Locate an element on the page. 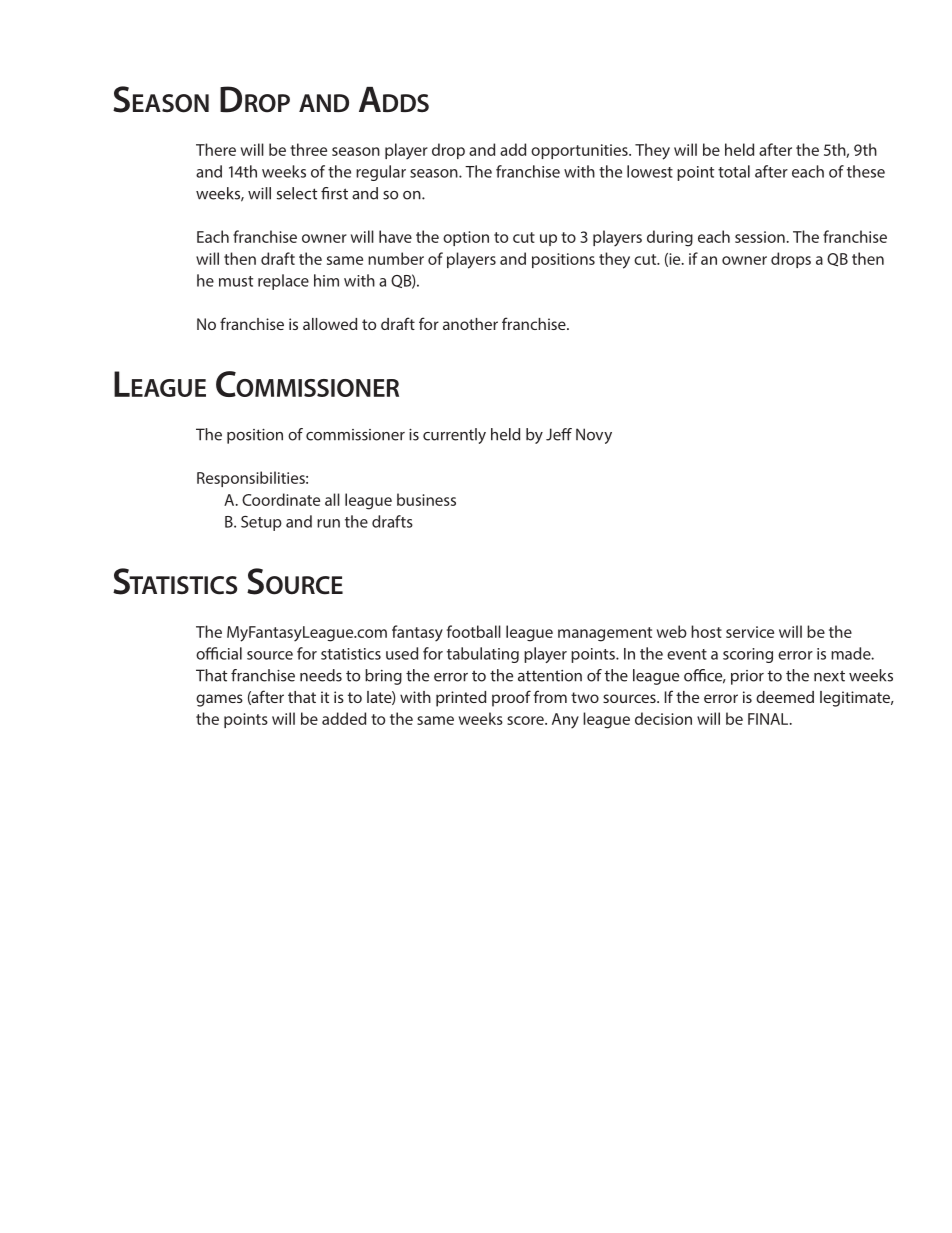  from is located at coordinates (550, 696).
